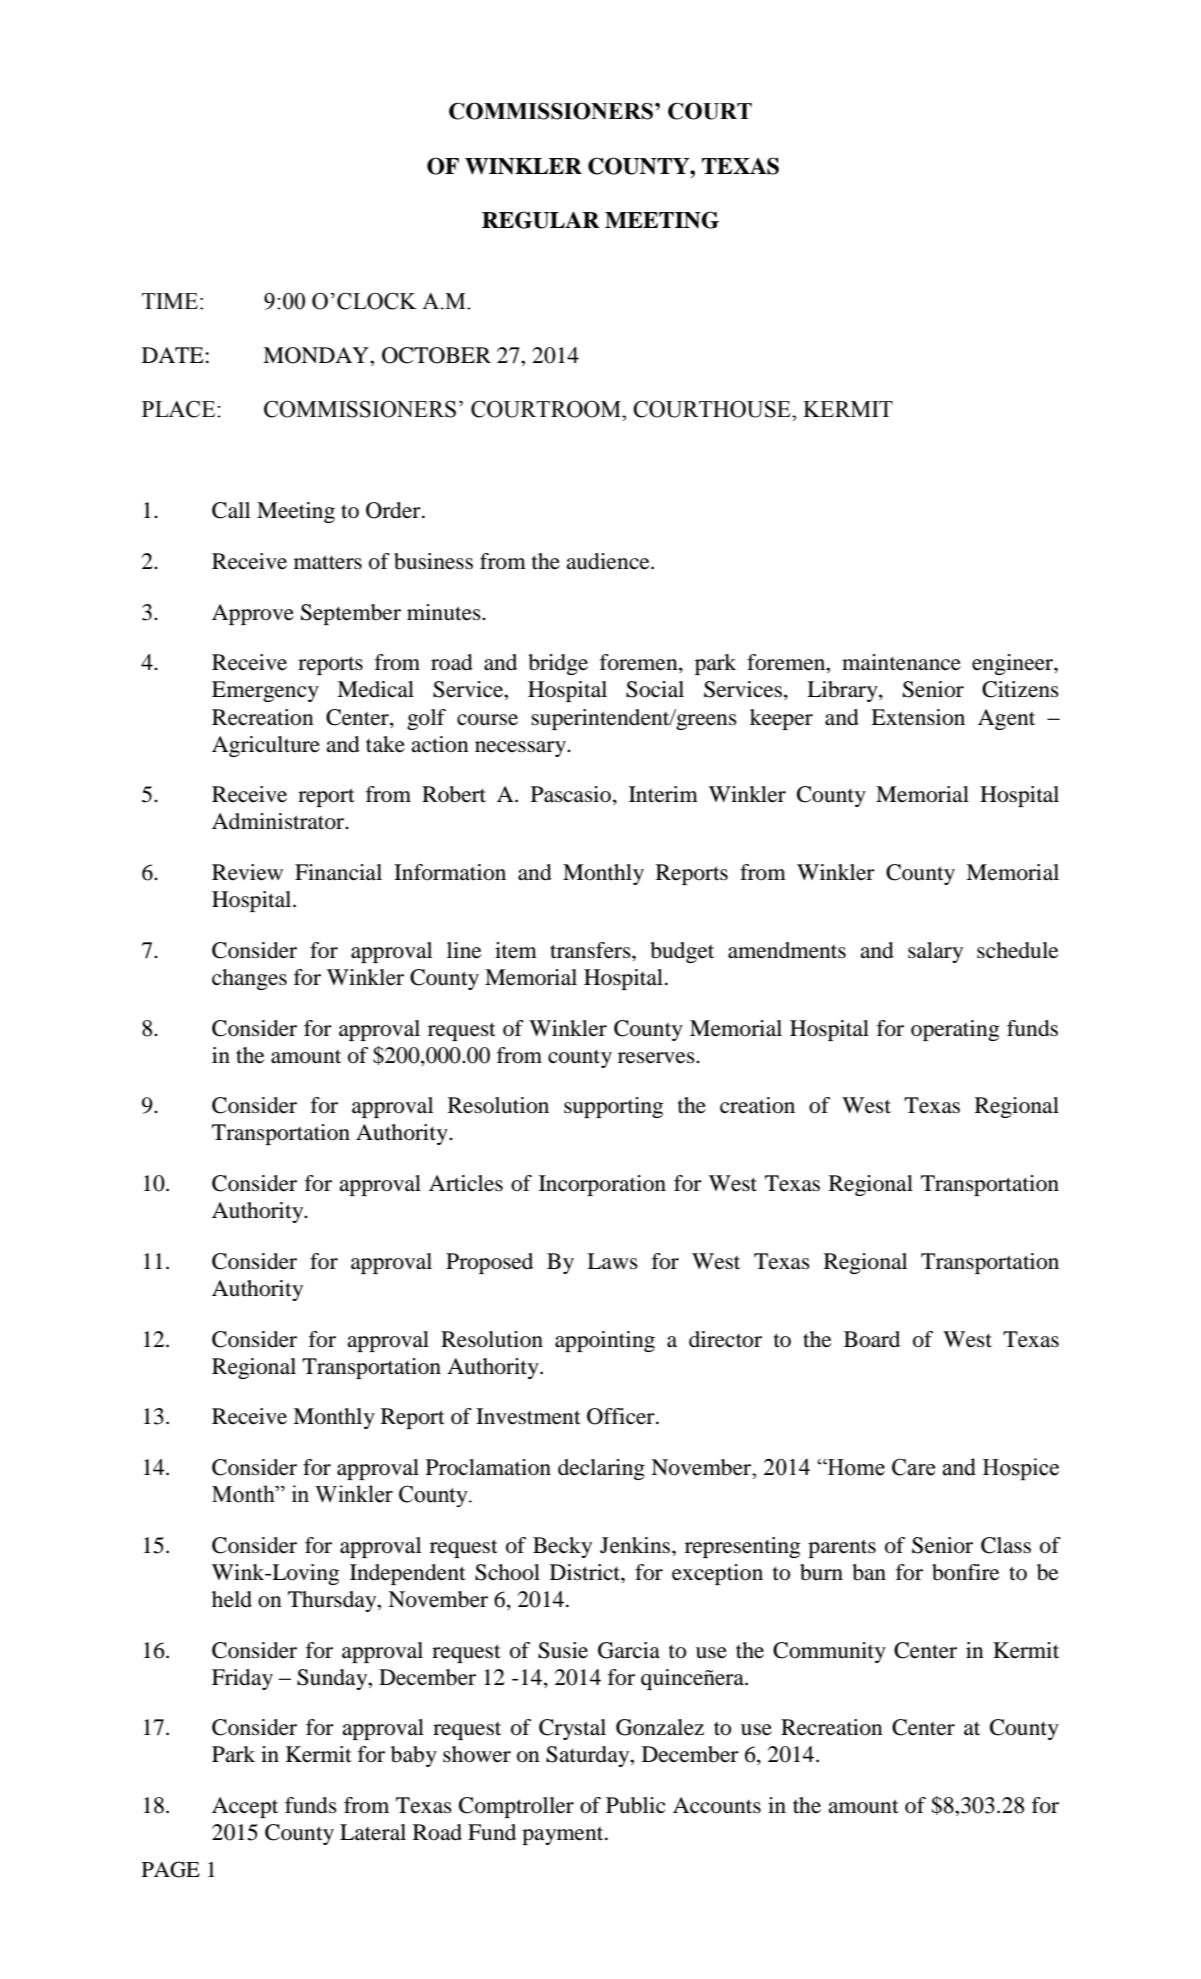 The height and width of the document is (1979, 1201). Describe the element at coordinates (245, 1807) in the document. I see `Accept` at that location.
